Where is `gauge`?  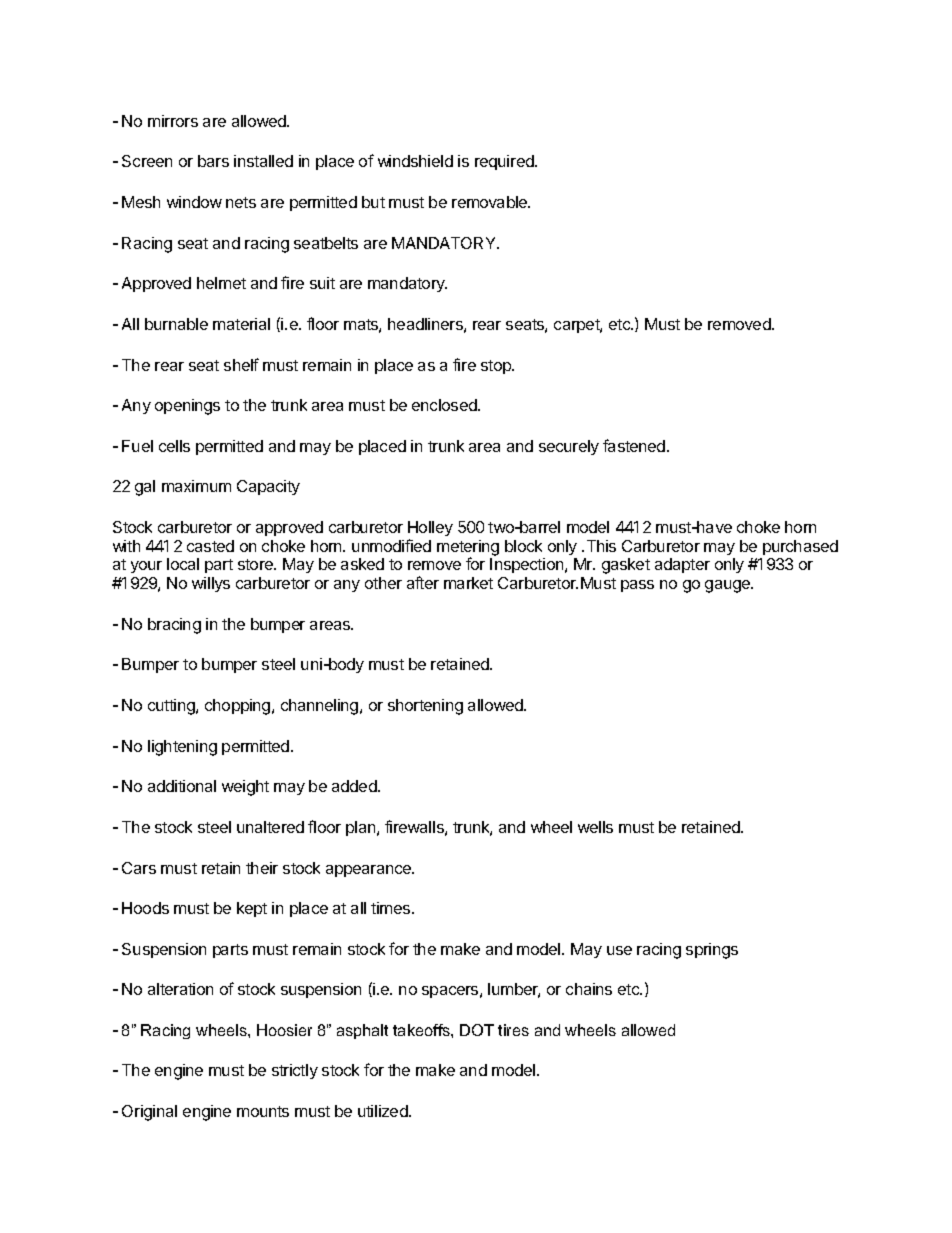
gauge is located at coordinates (728, 586).
